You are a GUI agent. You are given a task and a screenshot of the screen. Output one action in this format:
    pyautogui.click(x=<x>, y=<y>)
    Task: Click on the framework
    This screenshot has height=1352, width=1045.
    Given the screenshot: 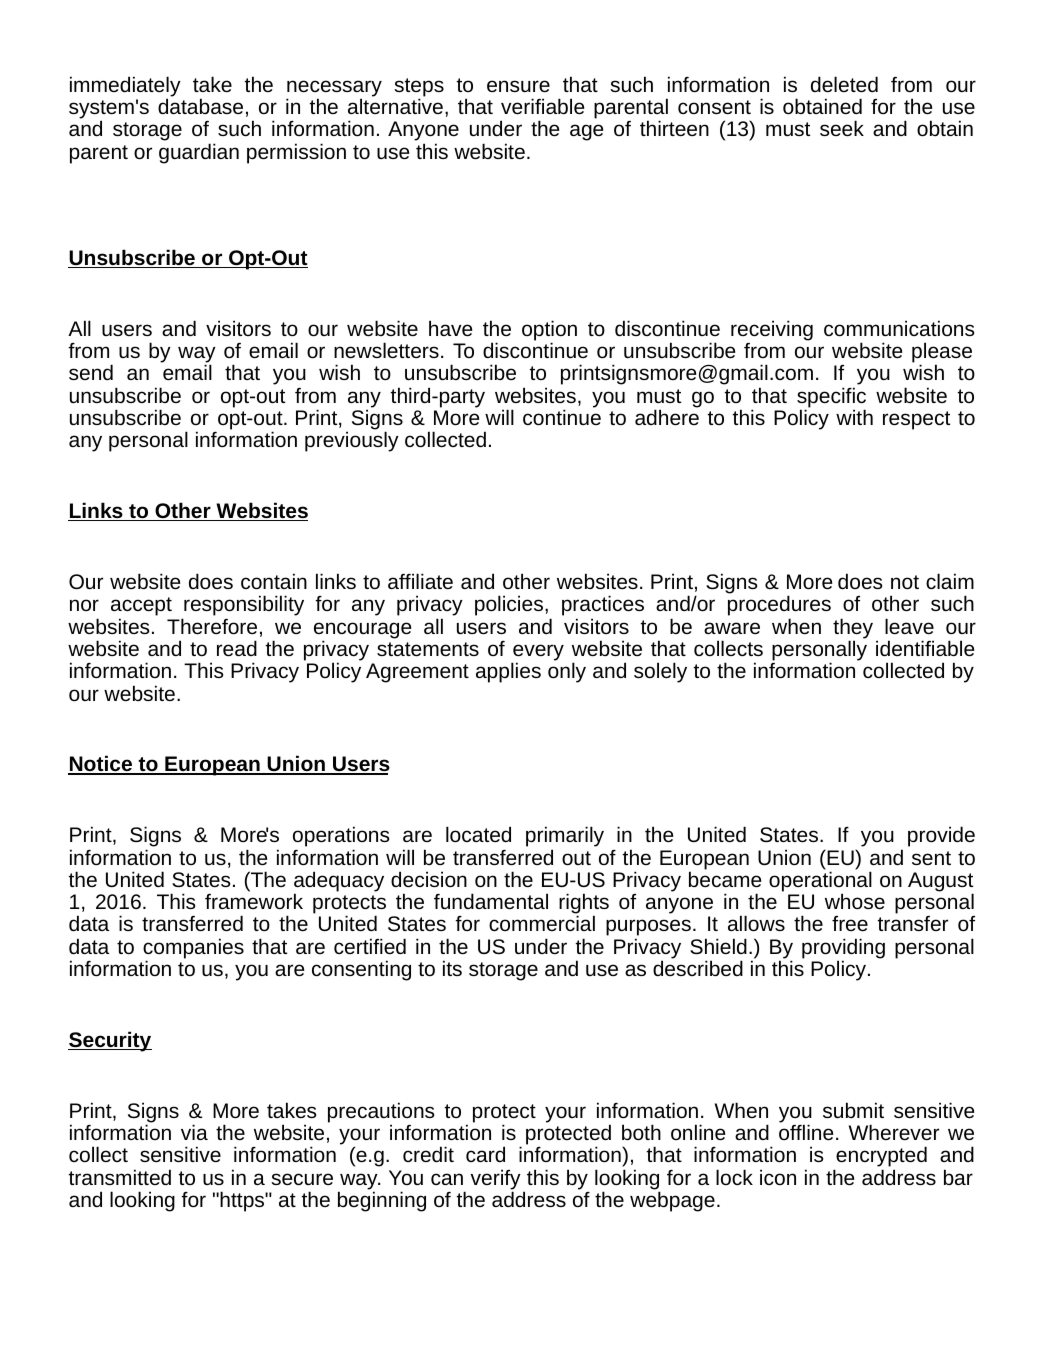 What is the action you would take?
    pyautogui.click(x=254, y=901)
